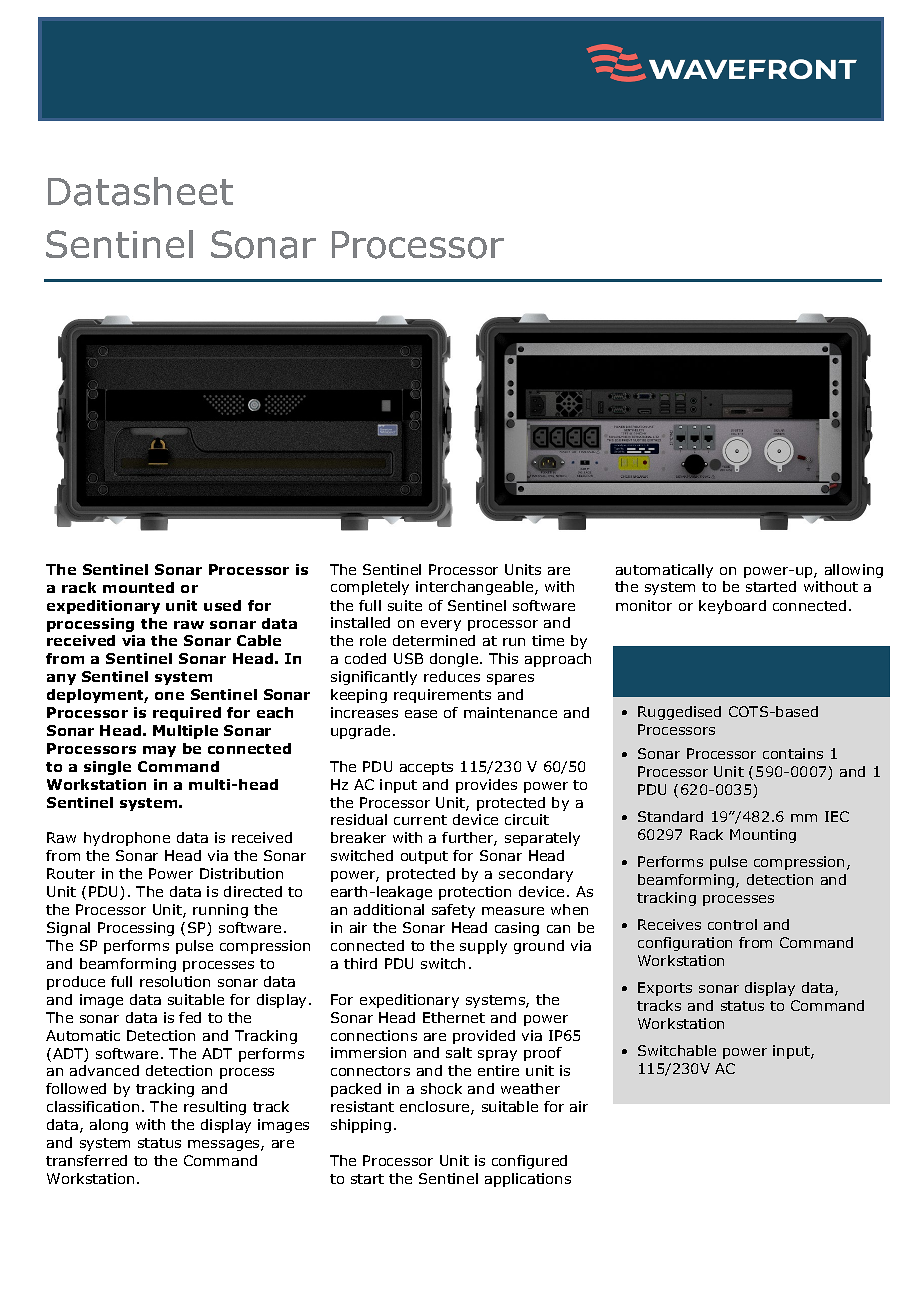 This document has height=1307, width=924. Describe the element at coordinates (793, 753) in the document. I see `contains` at that location.
